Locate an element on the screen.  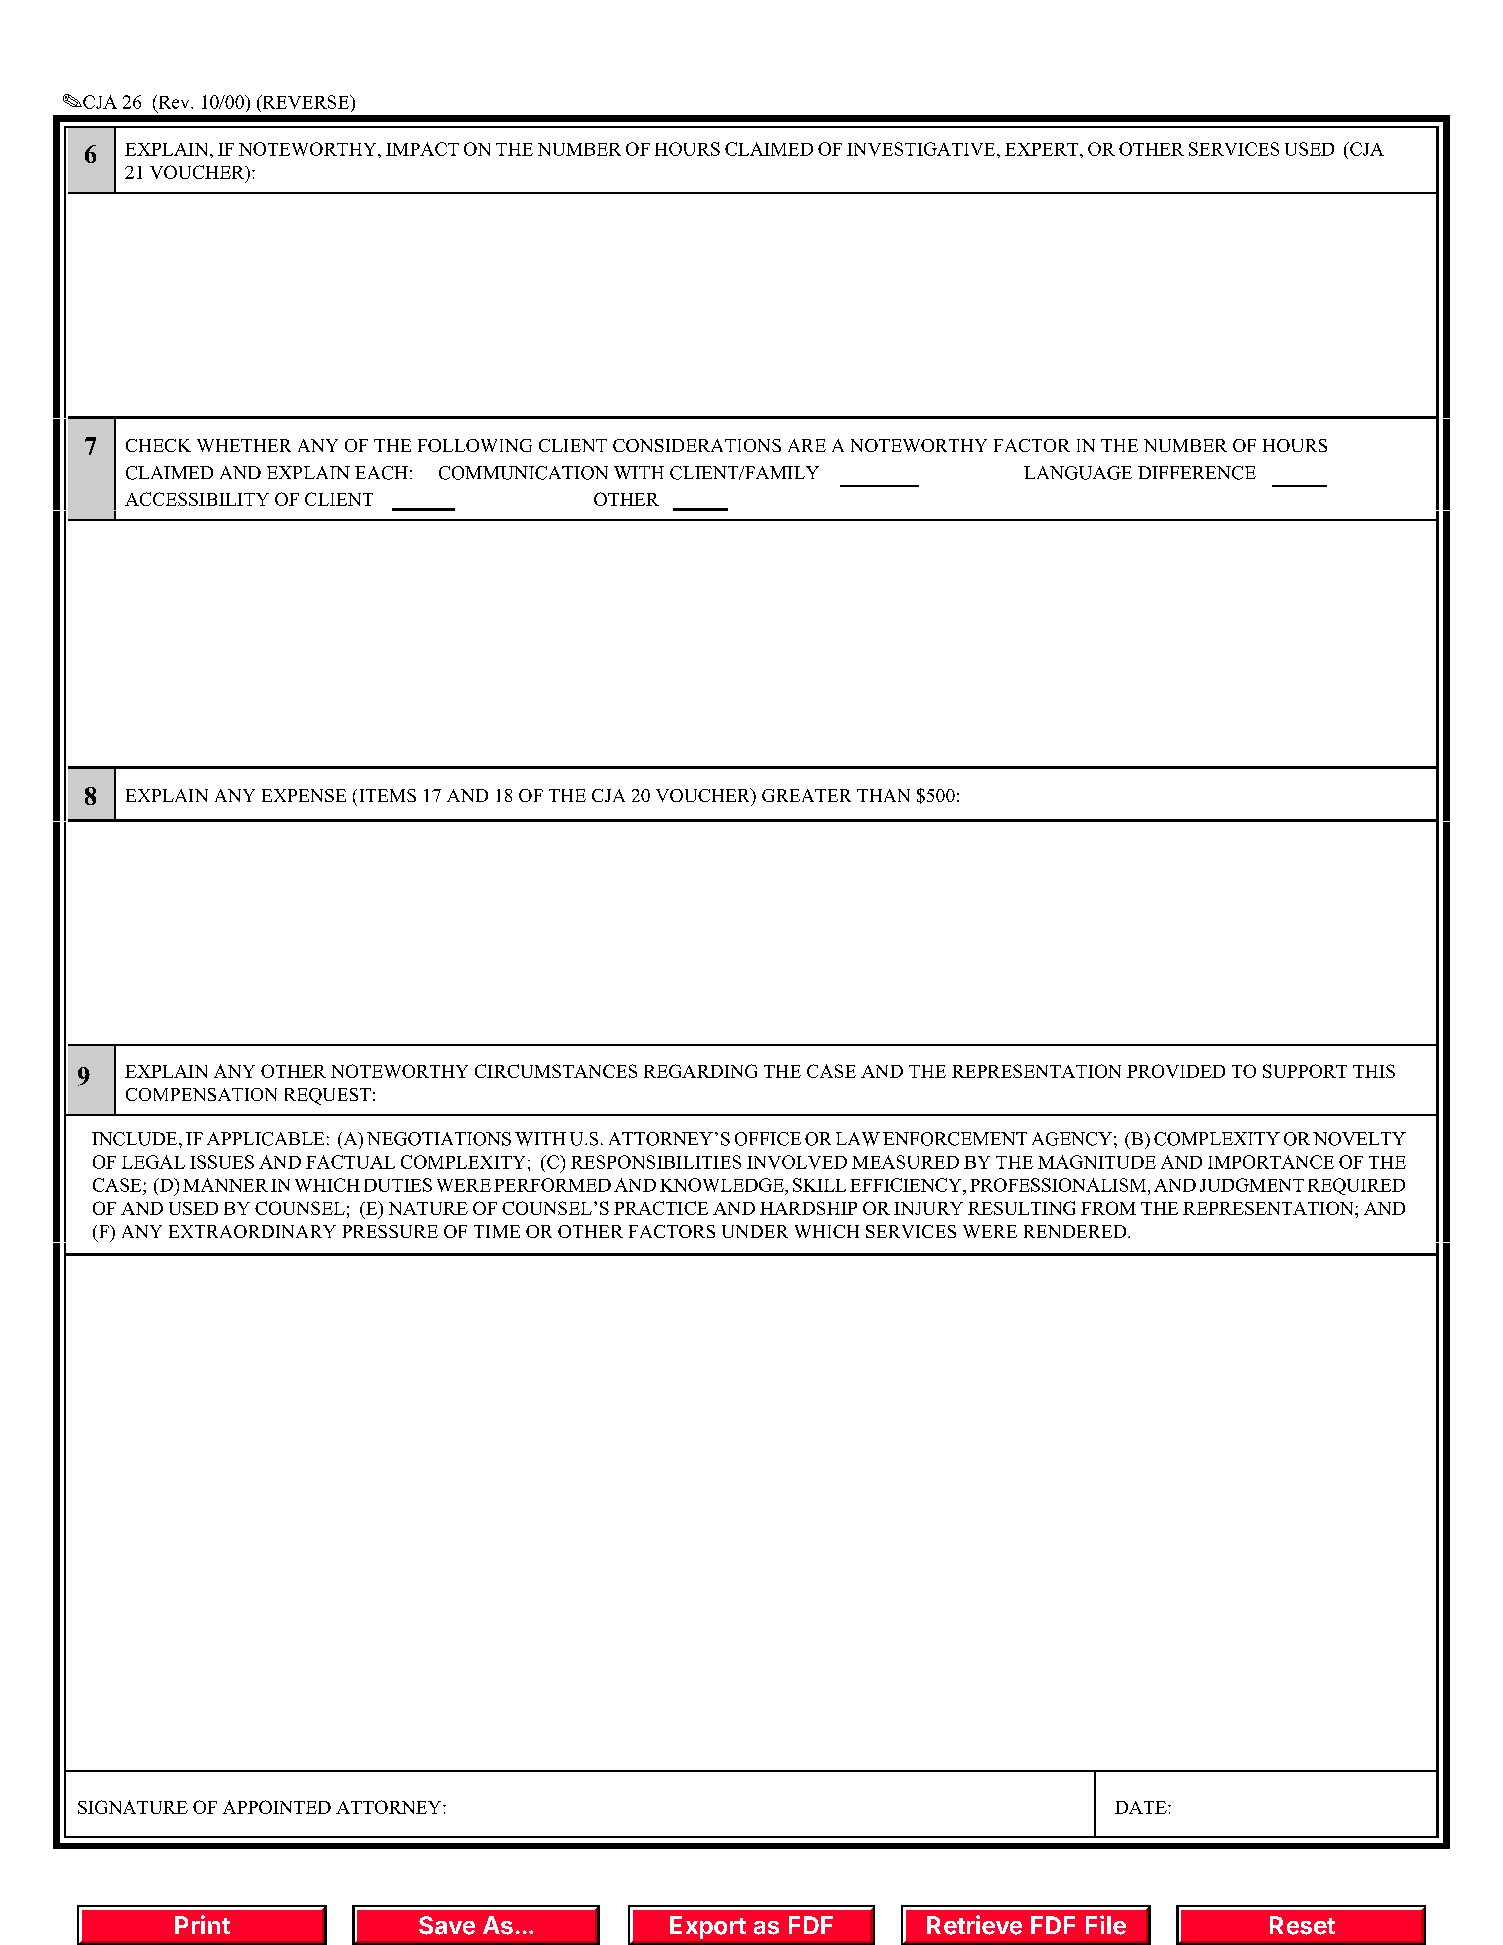
DATE is located at coordinates (1142, 1807).
